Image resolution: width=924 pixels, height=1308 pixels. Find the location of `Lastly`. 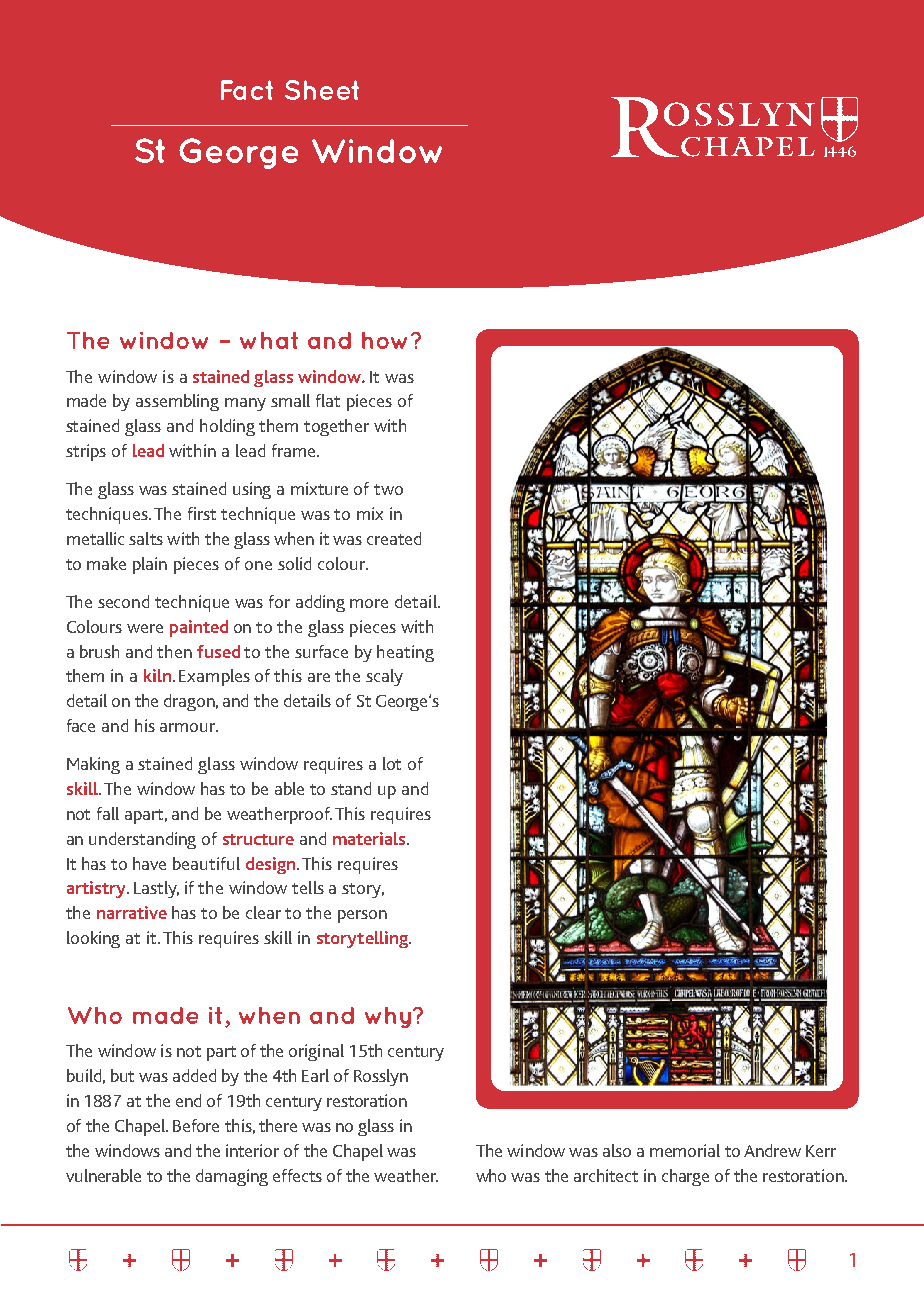

Lastly is located at coordinates (156, 889).
